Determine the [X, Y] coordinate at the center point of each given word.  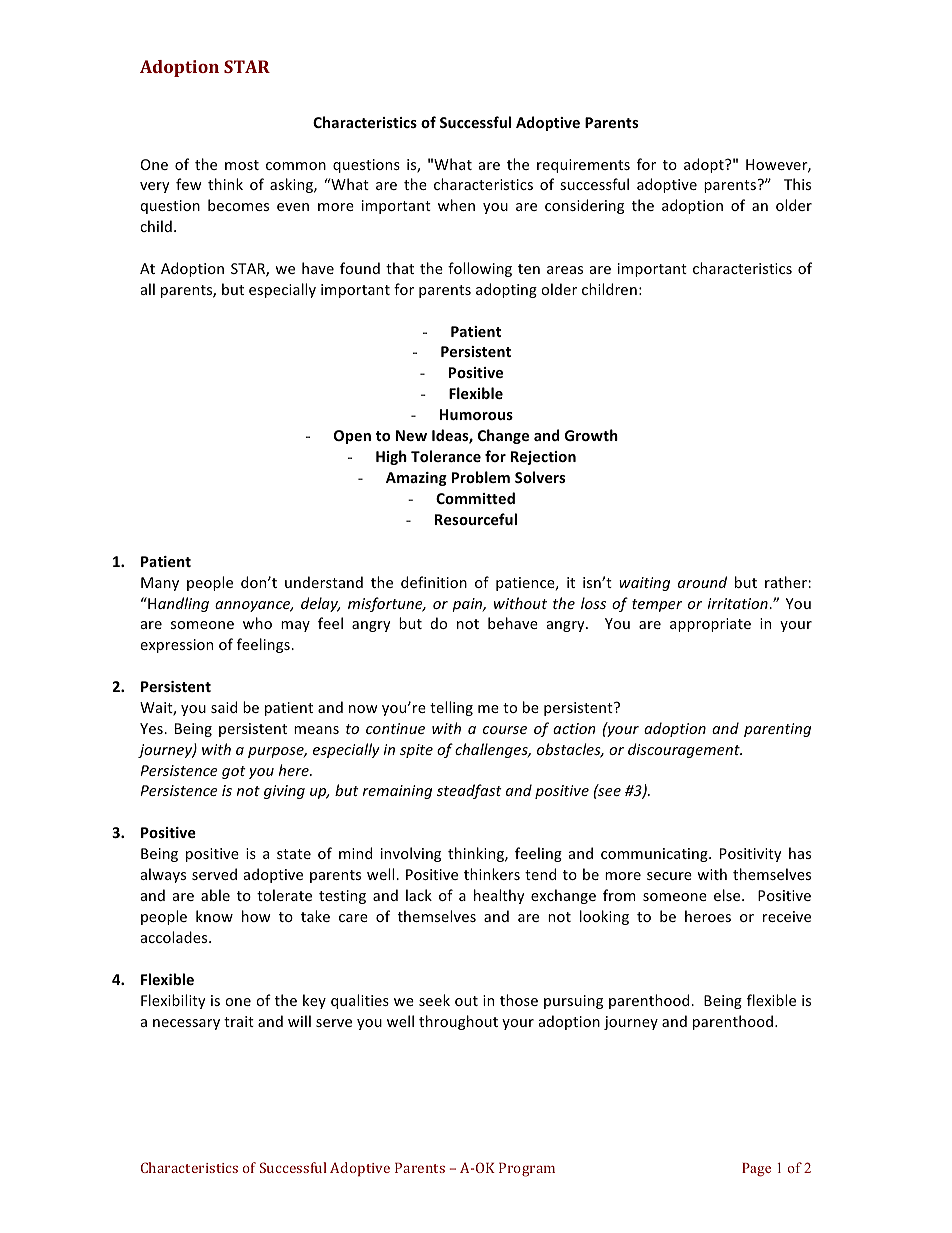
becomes [238, 205]
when [456, 205]
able [215, 895]
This [797, 184]
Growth [591, 435]
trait [239, 1021]
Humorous [476, 414]
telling [451, 708]
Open [352, 437]
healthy [499, 896]
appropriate [710, 625]
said [224, 707]
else [728, 895]
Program [527, 1170]
